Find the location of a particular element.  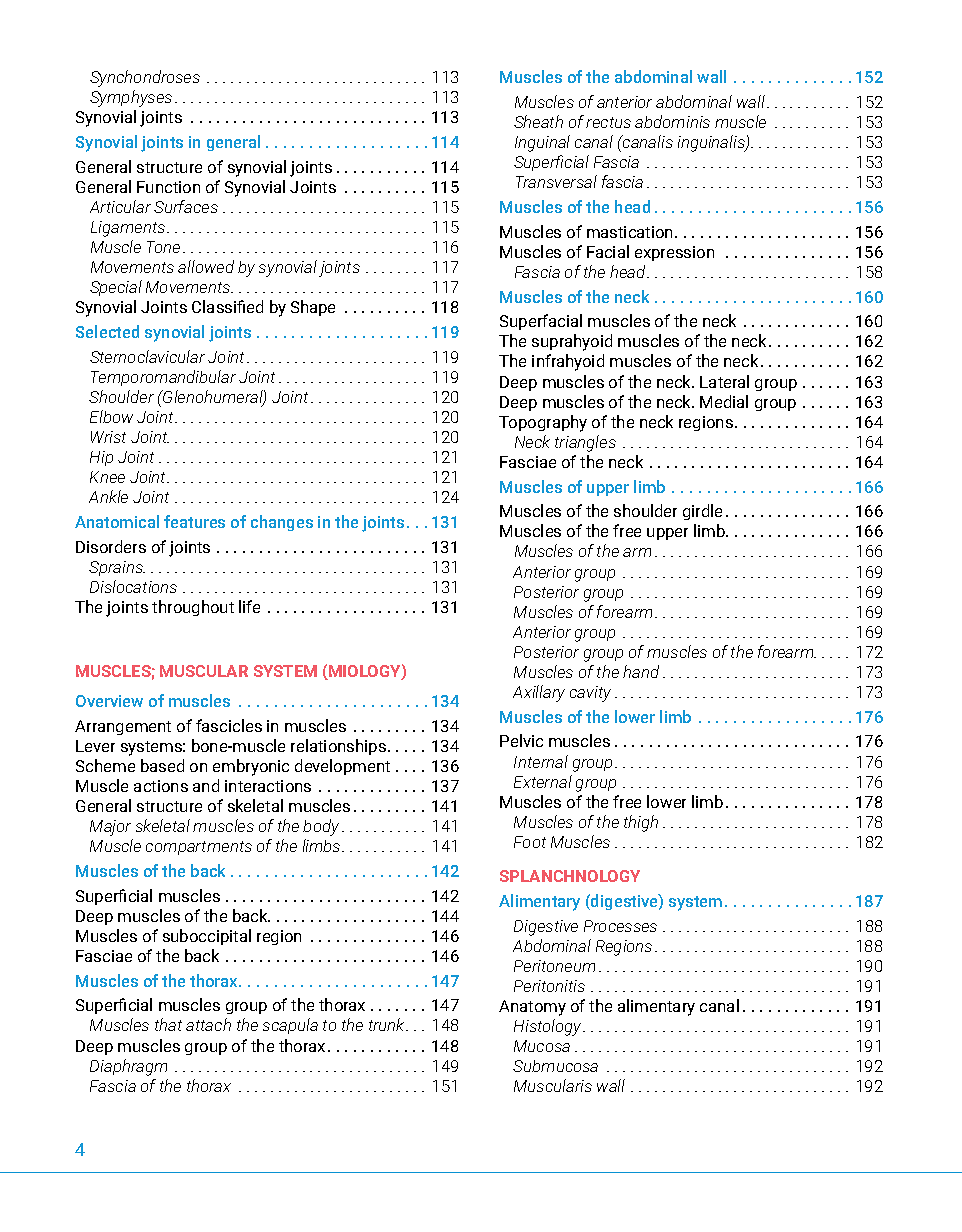

that is located at coordinates (168, 1024).
